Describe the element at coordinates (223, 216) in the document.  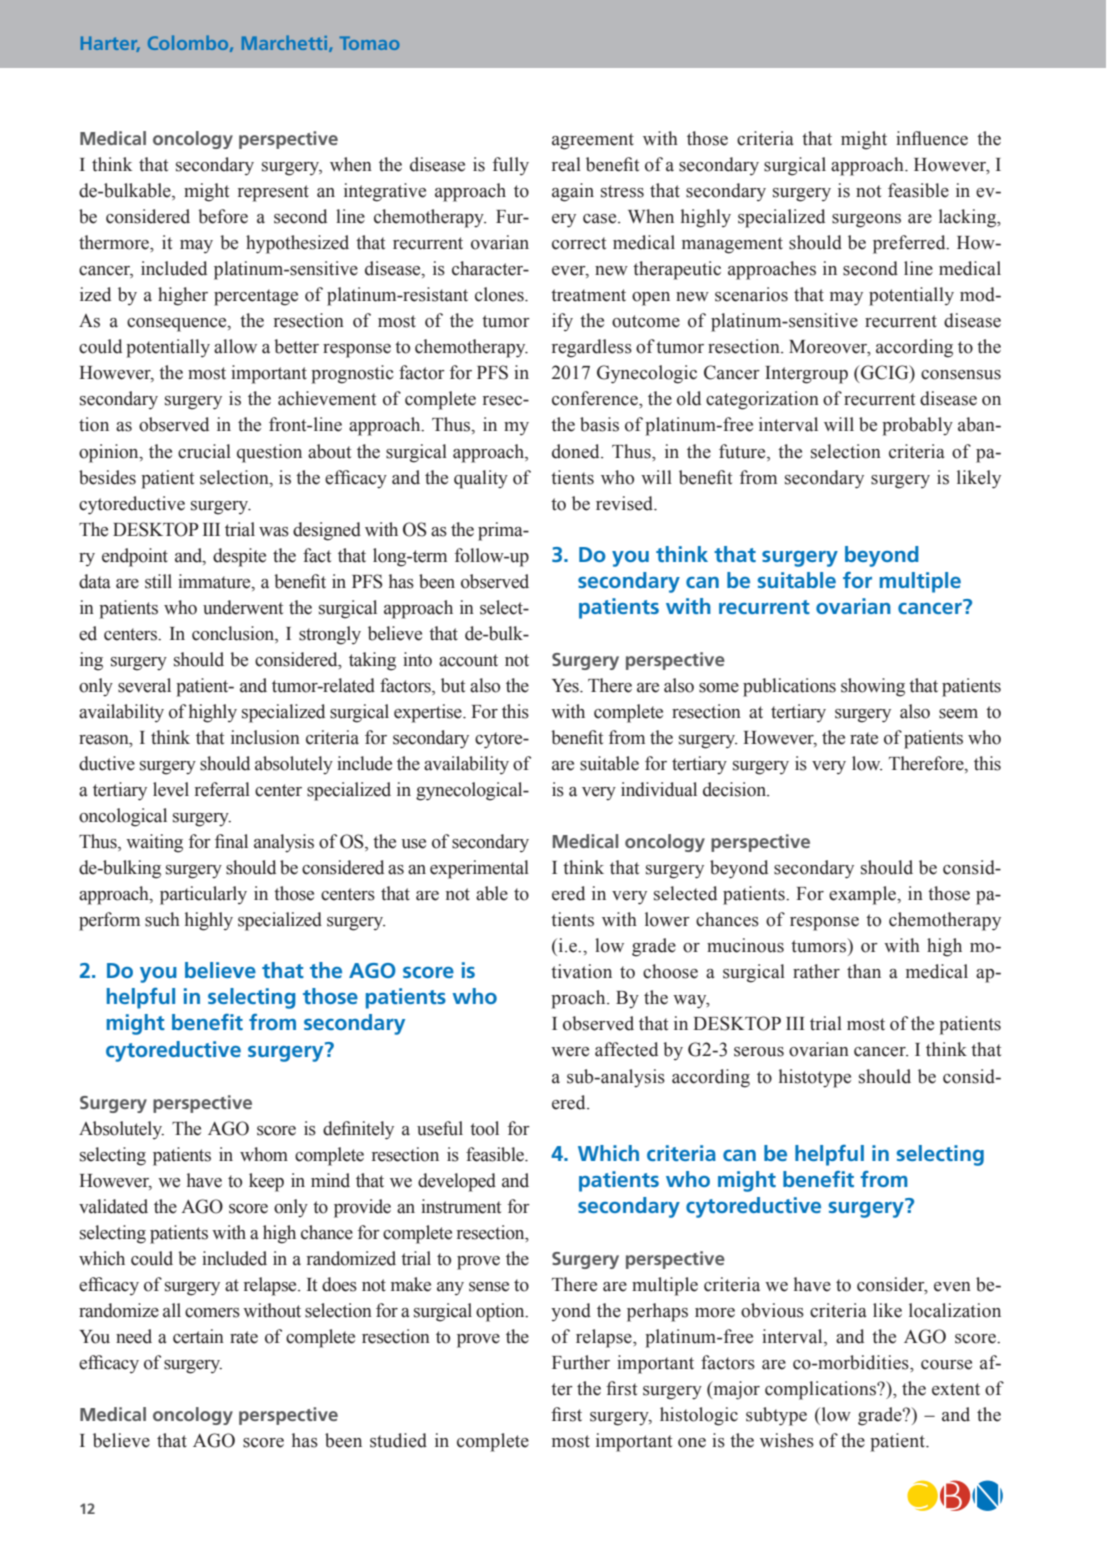
I see `before` at that location.
